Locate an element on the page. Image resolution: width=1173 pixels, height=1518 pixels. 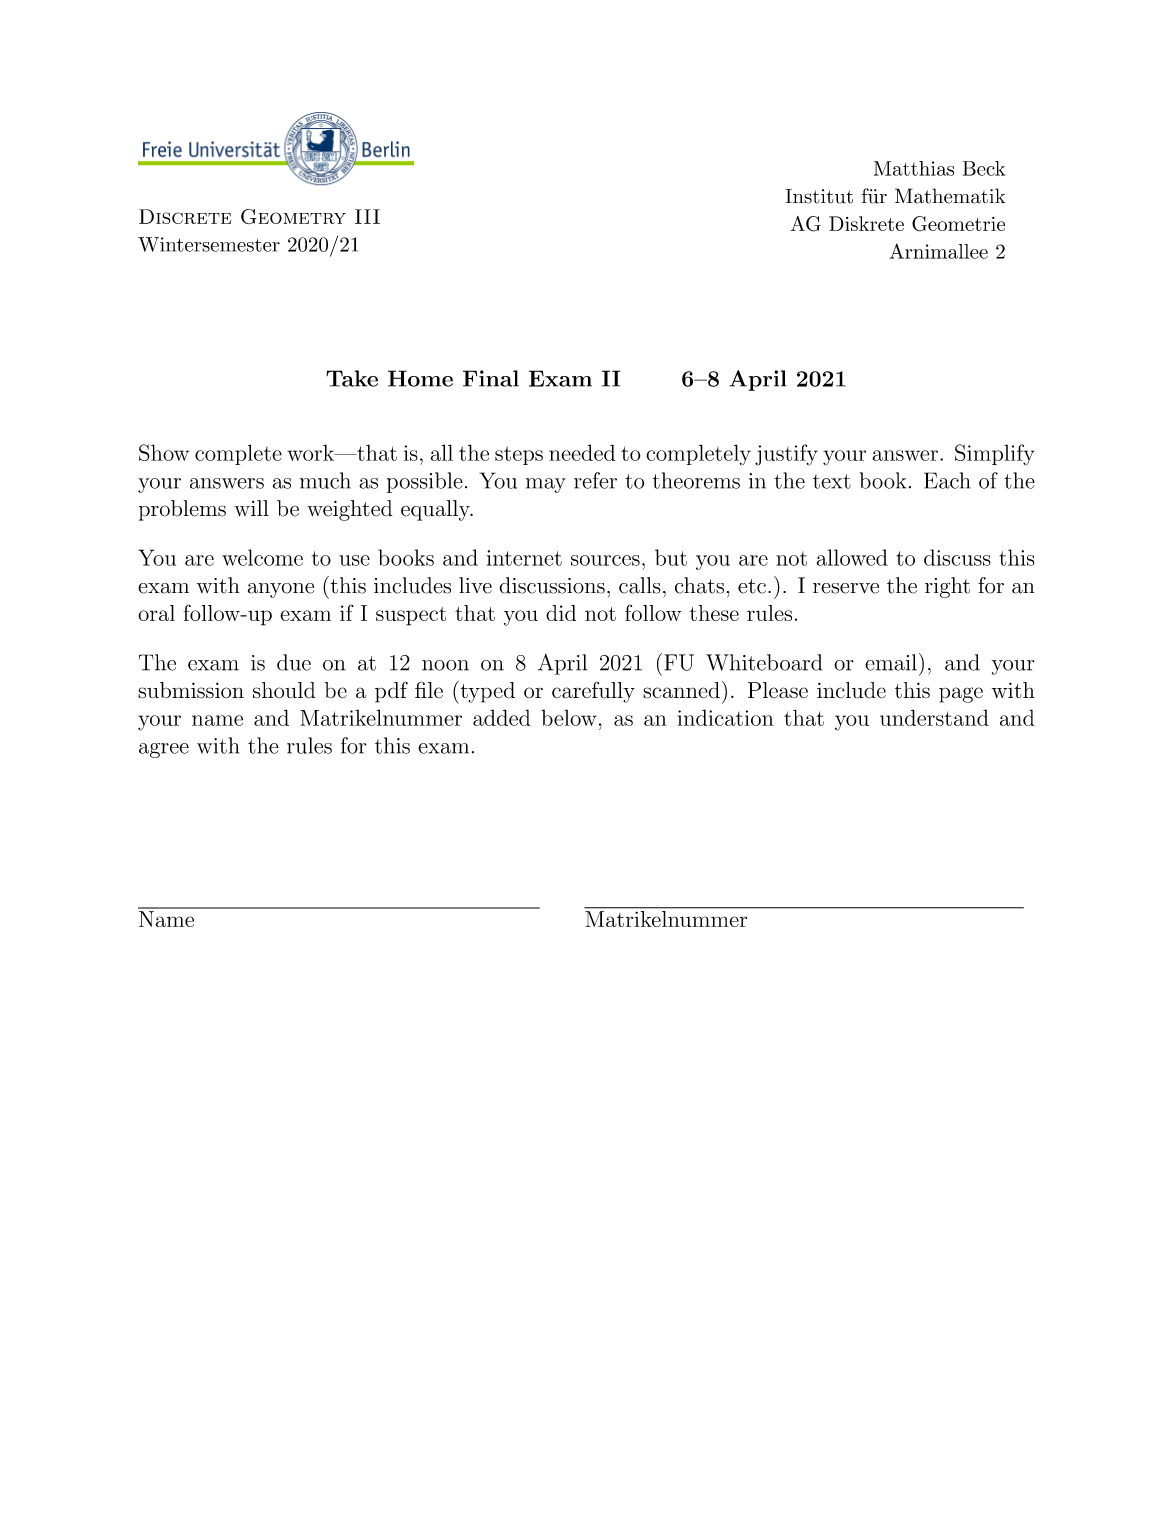
Institut is located at coordinates (819, 196).
